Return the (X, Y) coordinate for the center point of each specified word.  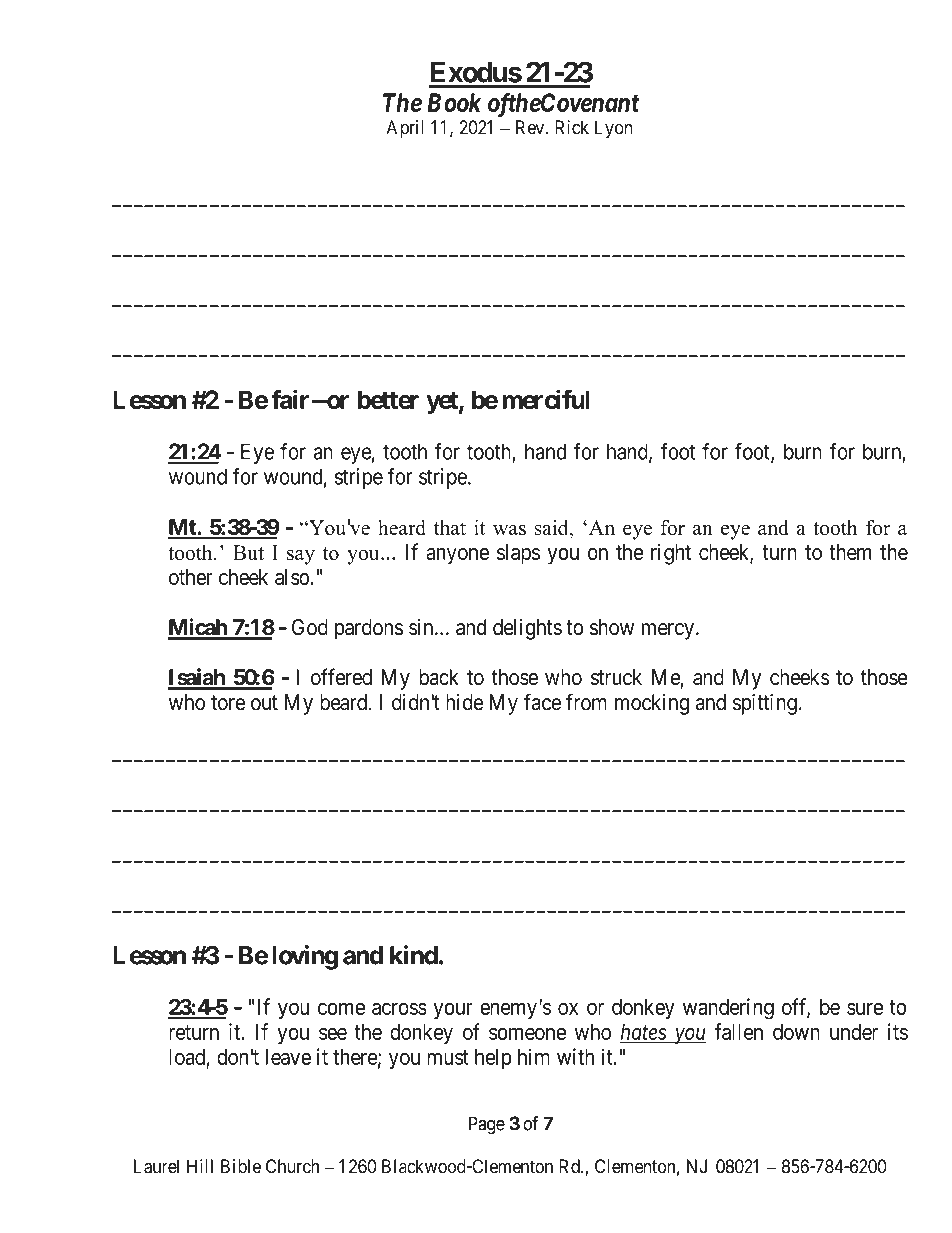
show (612, 627)
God (310, 627)
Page (487, 1125)
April (405, 129)
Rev (531, 127)
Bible (241, 1166)
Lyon (613, 129)
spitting (765, 704)
